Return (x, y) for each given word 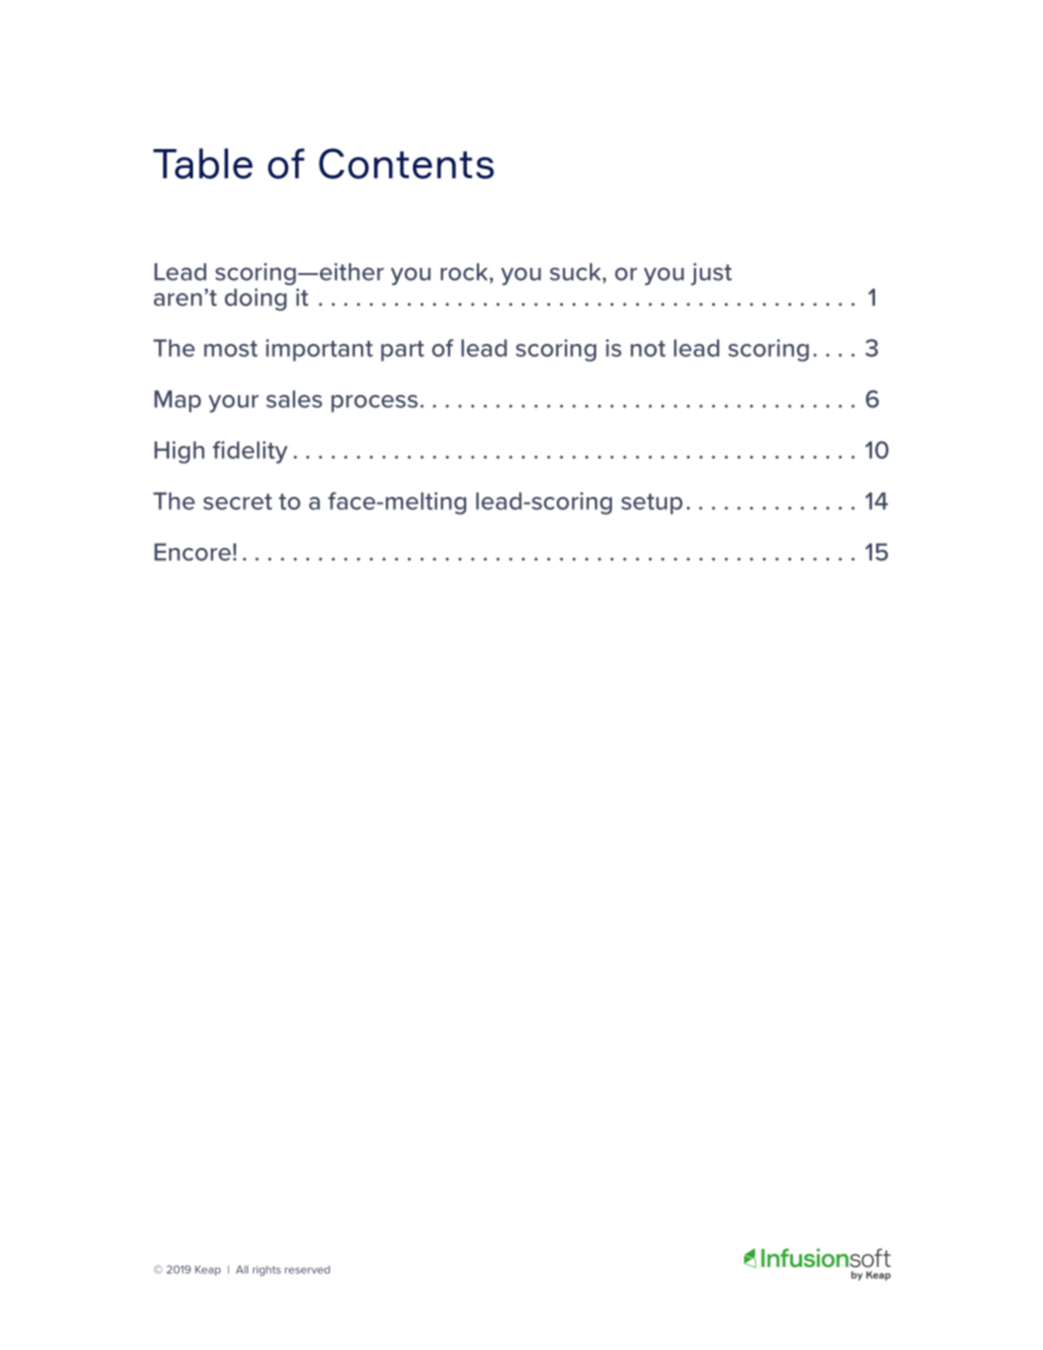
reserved (307, 1269)
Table (203, 163)
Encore (192, 552)
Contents (406, 163)
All (242, 1269)
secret (237, 502)
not (648, 349)
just (711, 274)
